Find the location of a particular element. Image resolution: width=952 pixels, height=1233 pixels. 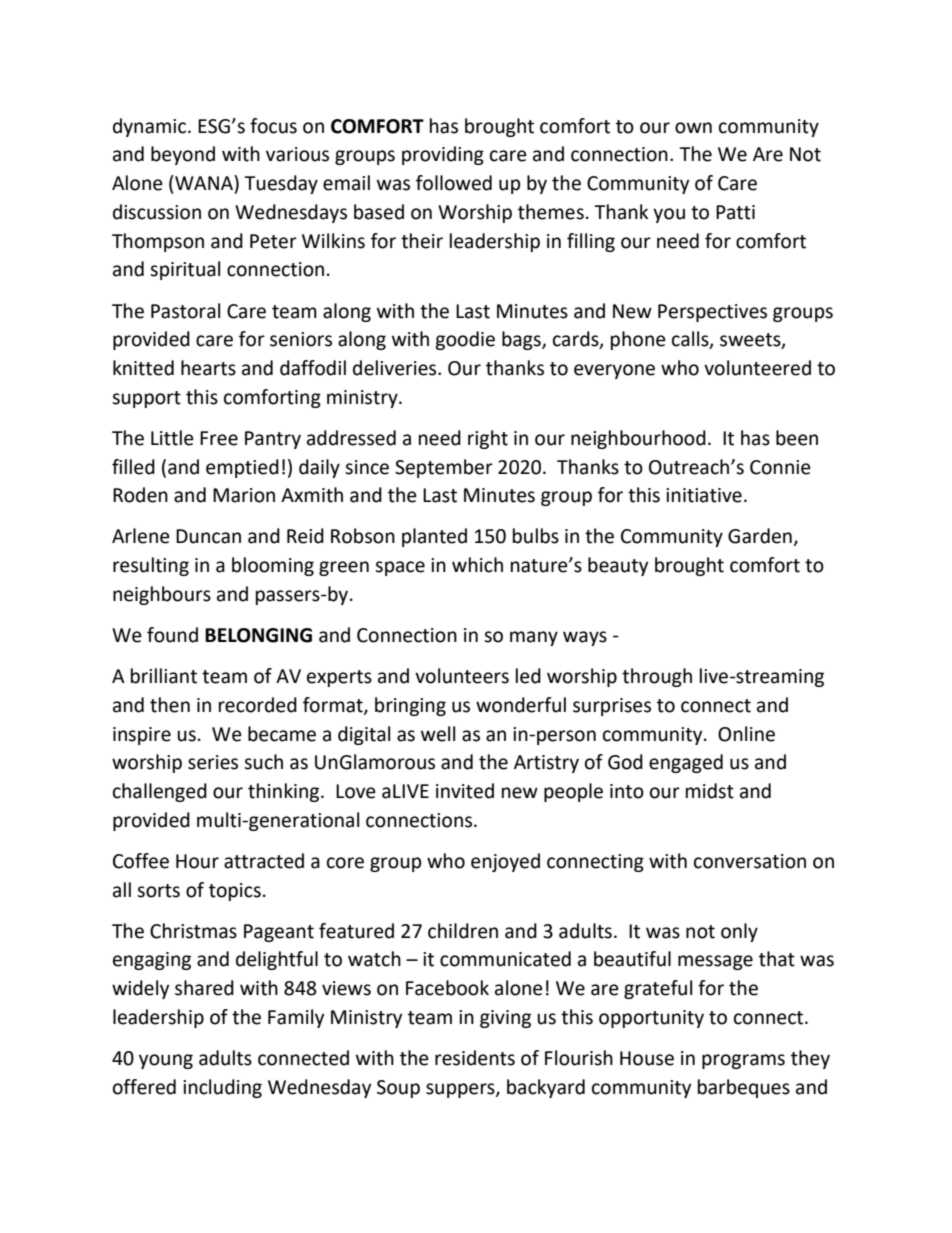

residents is located at coordinates (475, 1058).
